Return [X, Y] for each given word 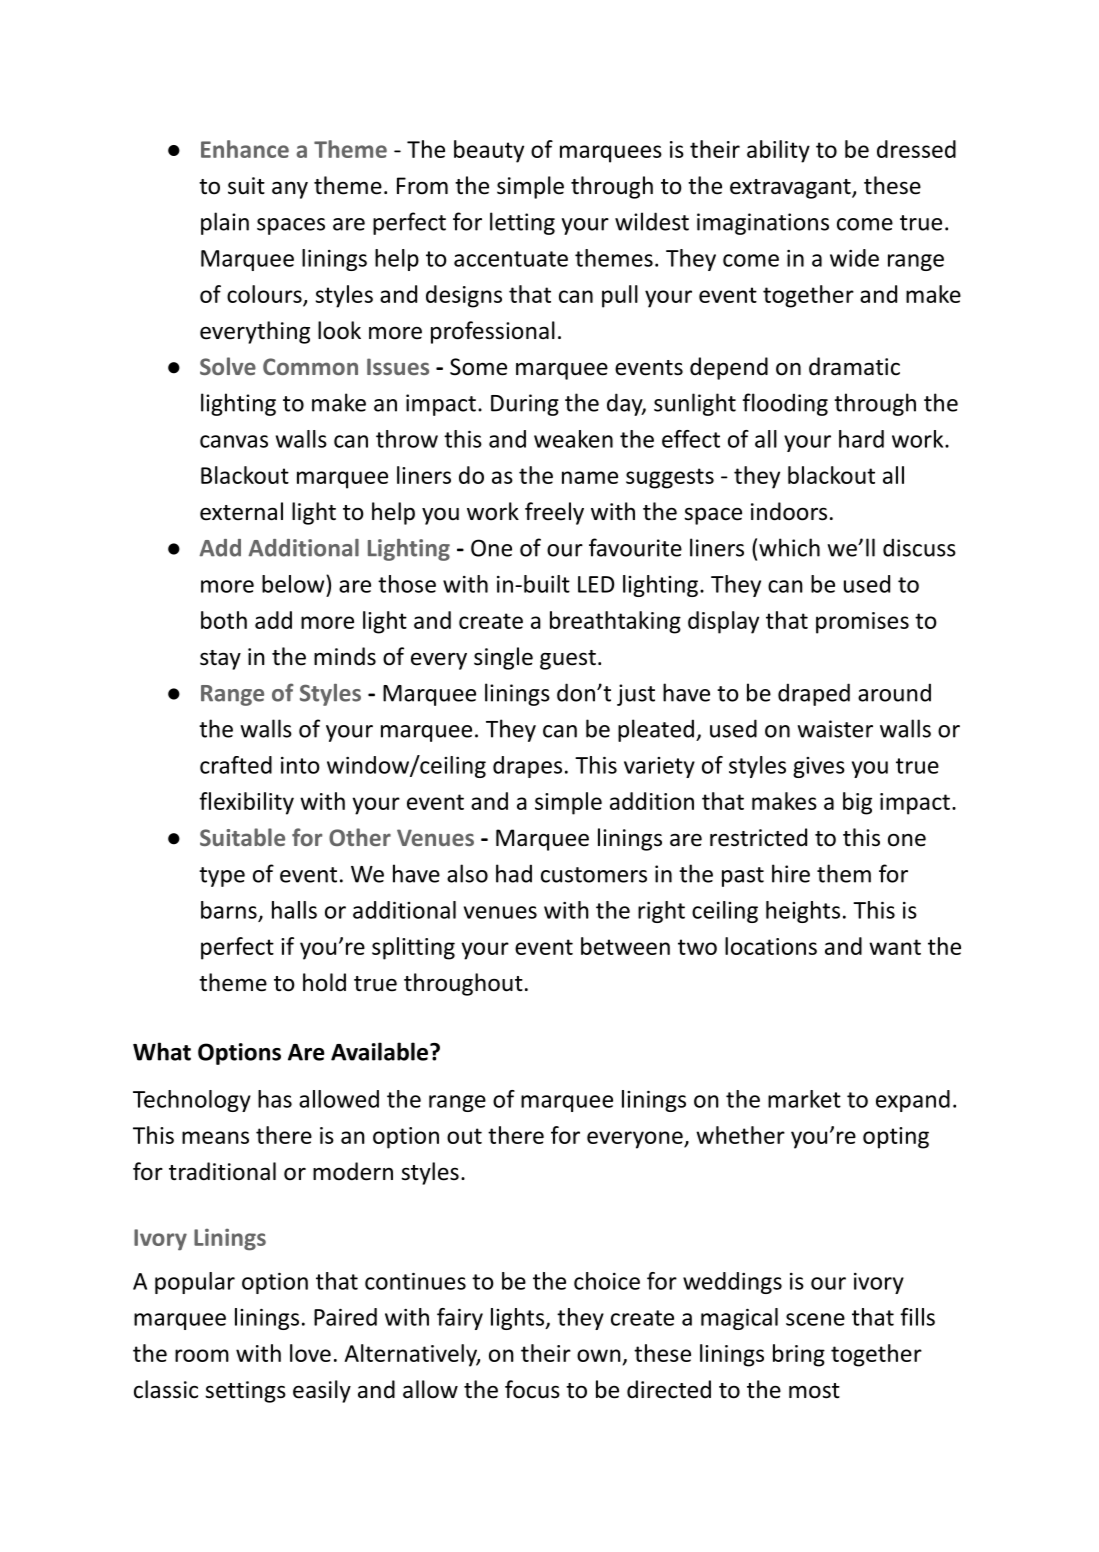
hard [861, 439]
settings [245, 1392]
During [525, 405]
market [804, 1099]
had [514, 873]
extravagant [791, 189]
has [275, 1099]
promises [862, 623]
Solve [228, 366]
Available [381, 1051]
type [222, 877]
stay [220, 660]
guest [568, 660]
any [290, 190]
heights [803, 912]
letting [522, 223]
